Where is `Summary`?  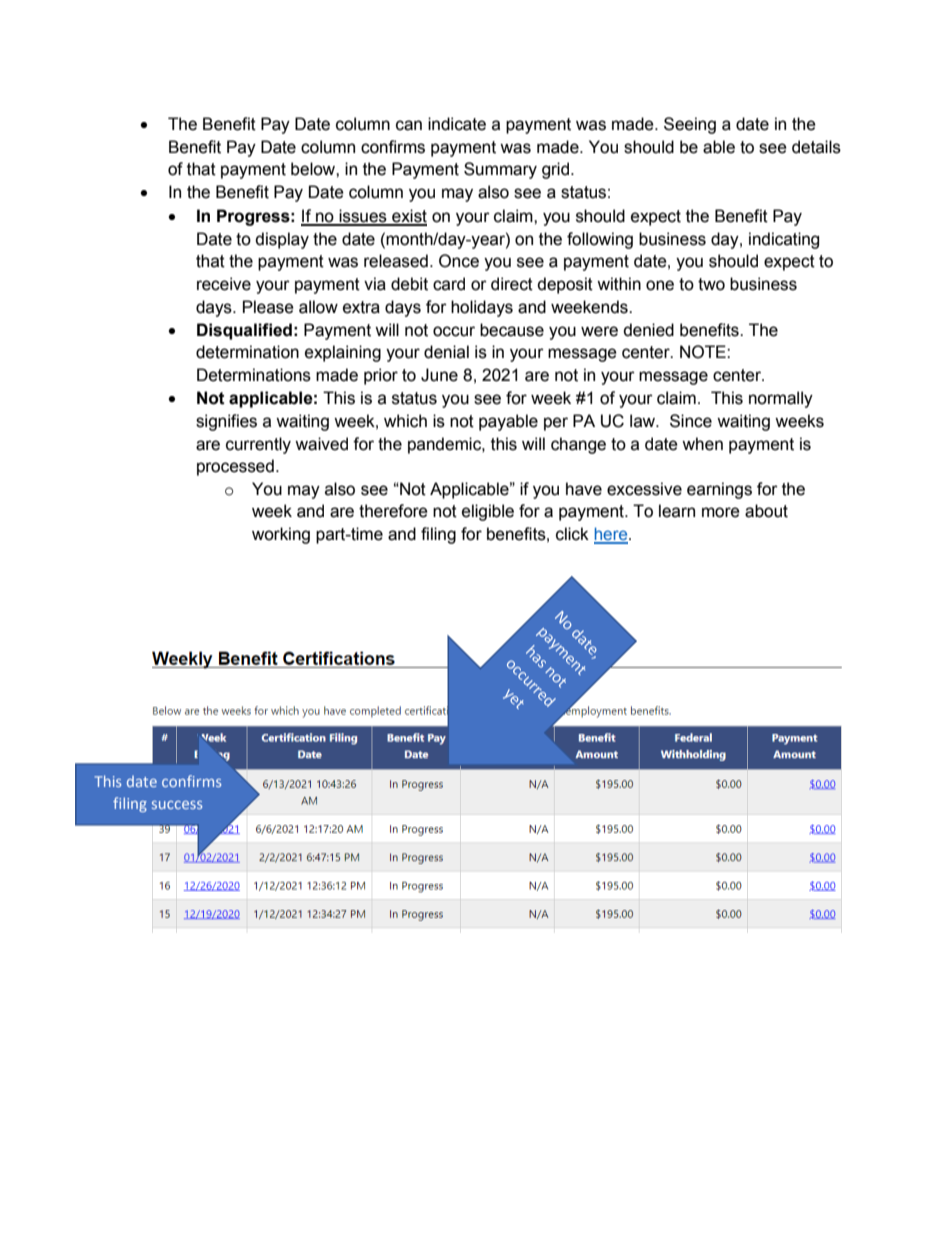
Summary is located at coordinates (500, 170).
